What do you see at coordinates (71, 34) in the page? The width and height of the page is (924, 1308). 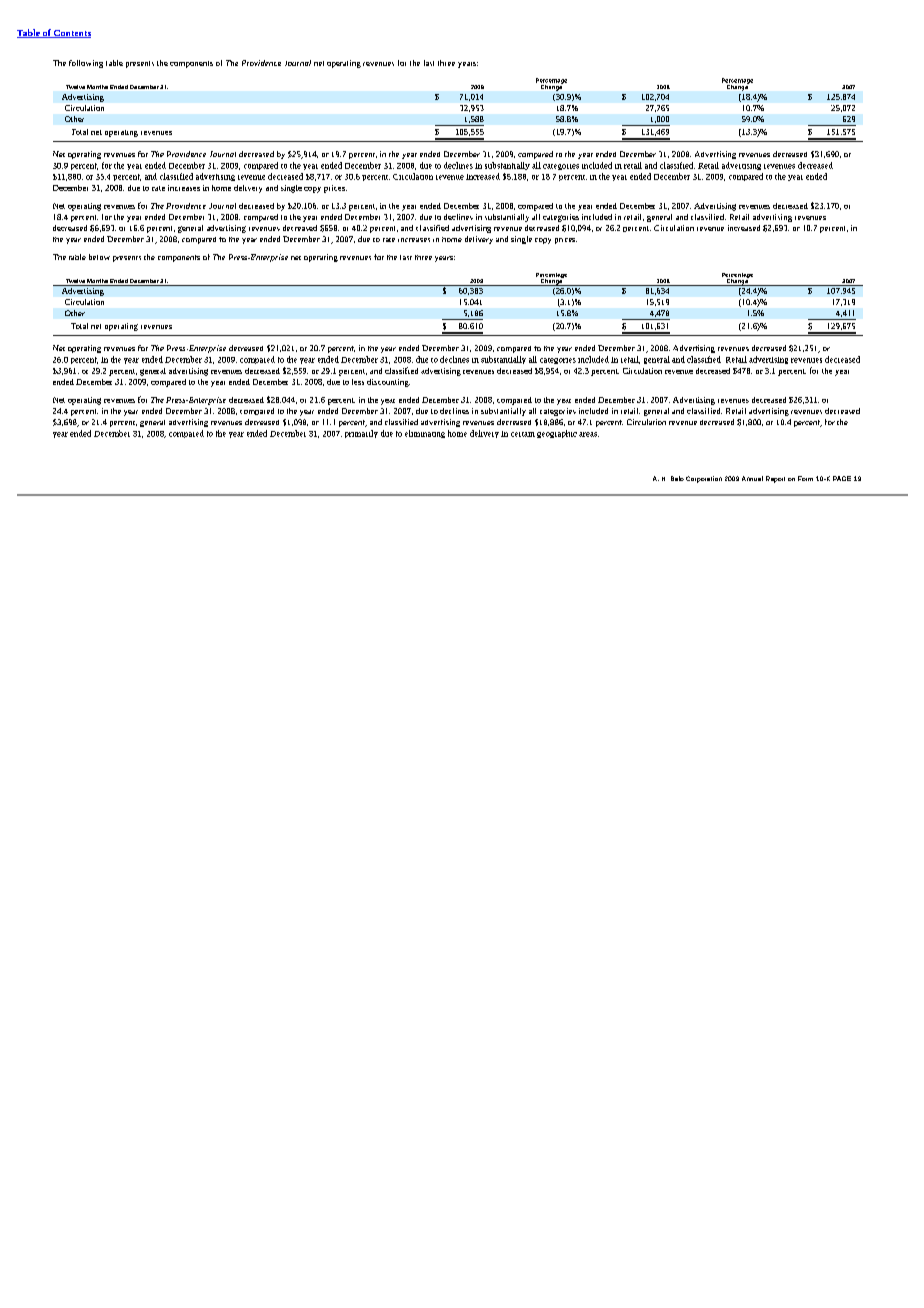 I see `Contents` at bounding box center [71, 34].
